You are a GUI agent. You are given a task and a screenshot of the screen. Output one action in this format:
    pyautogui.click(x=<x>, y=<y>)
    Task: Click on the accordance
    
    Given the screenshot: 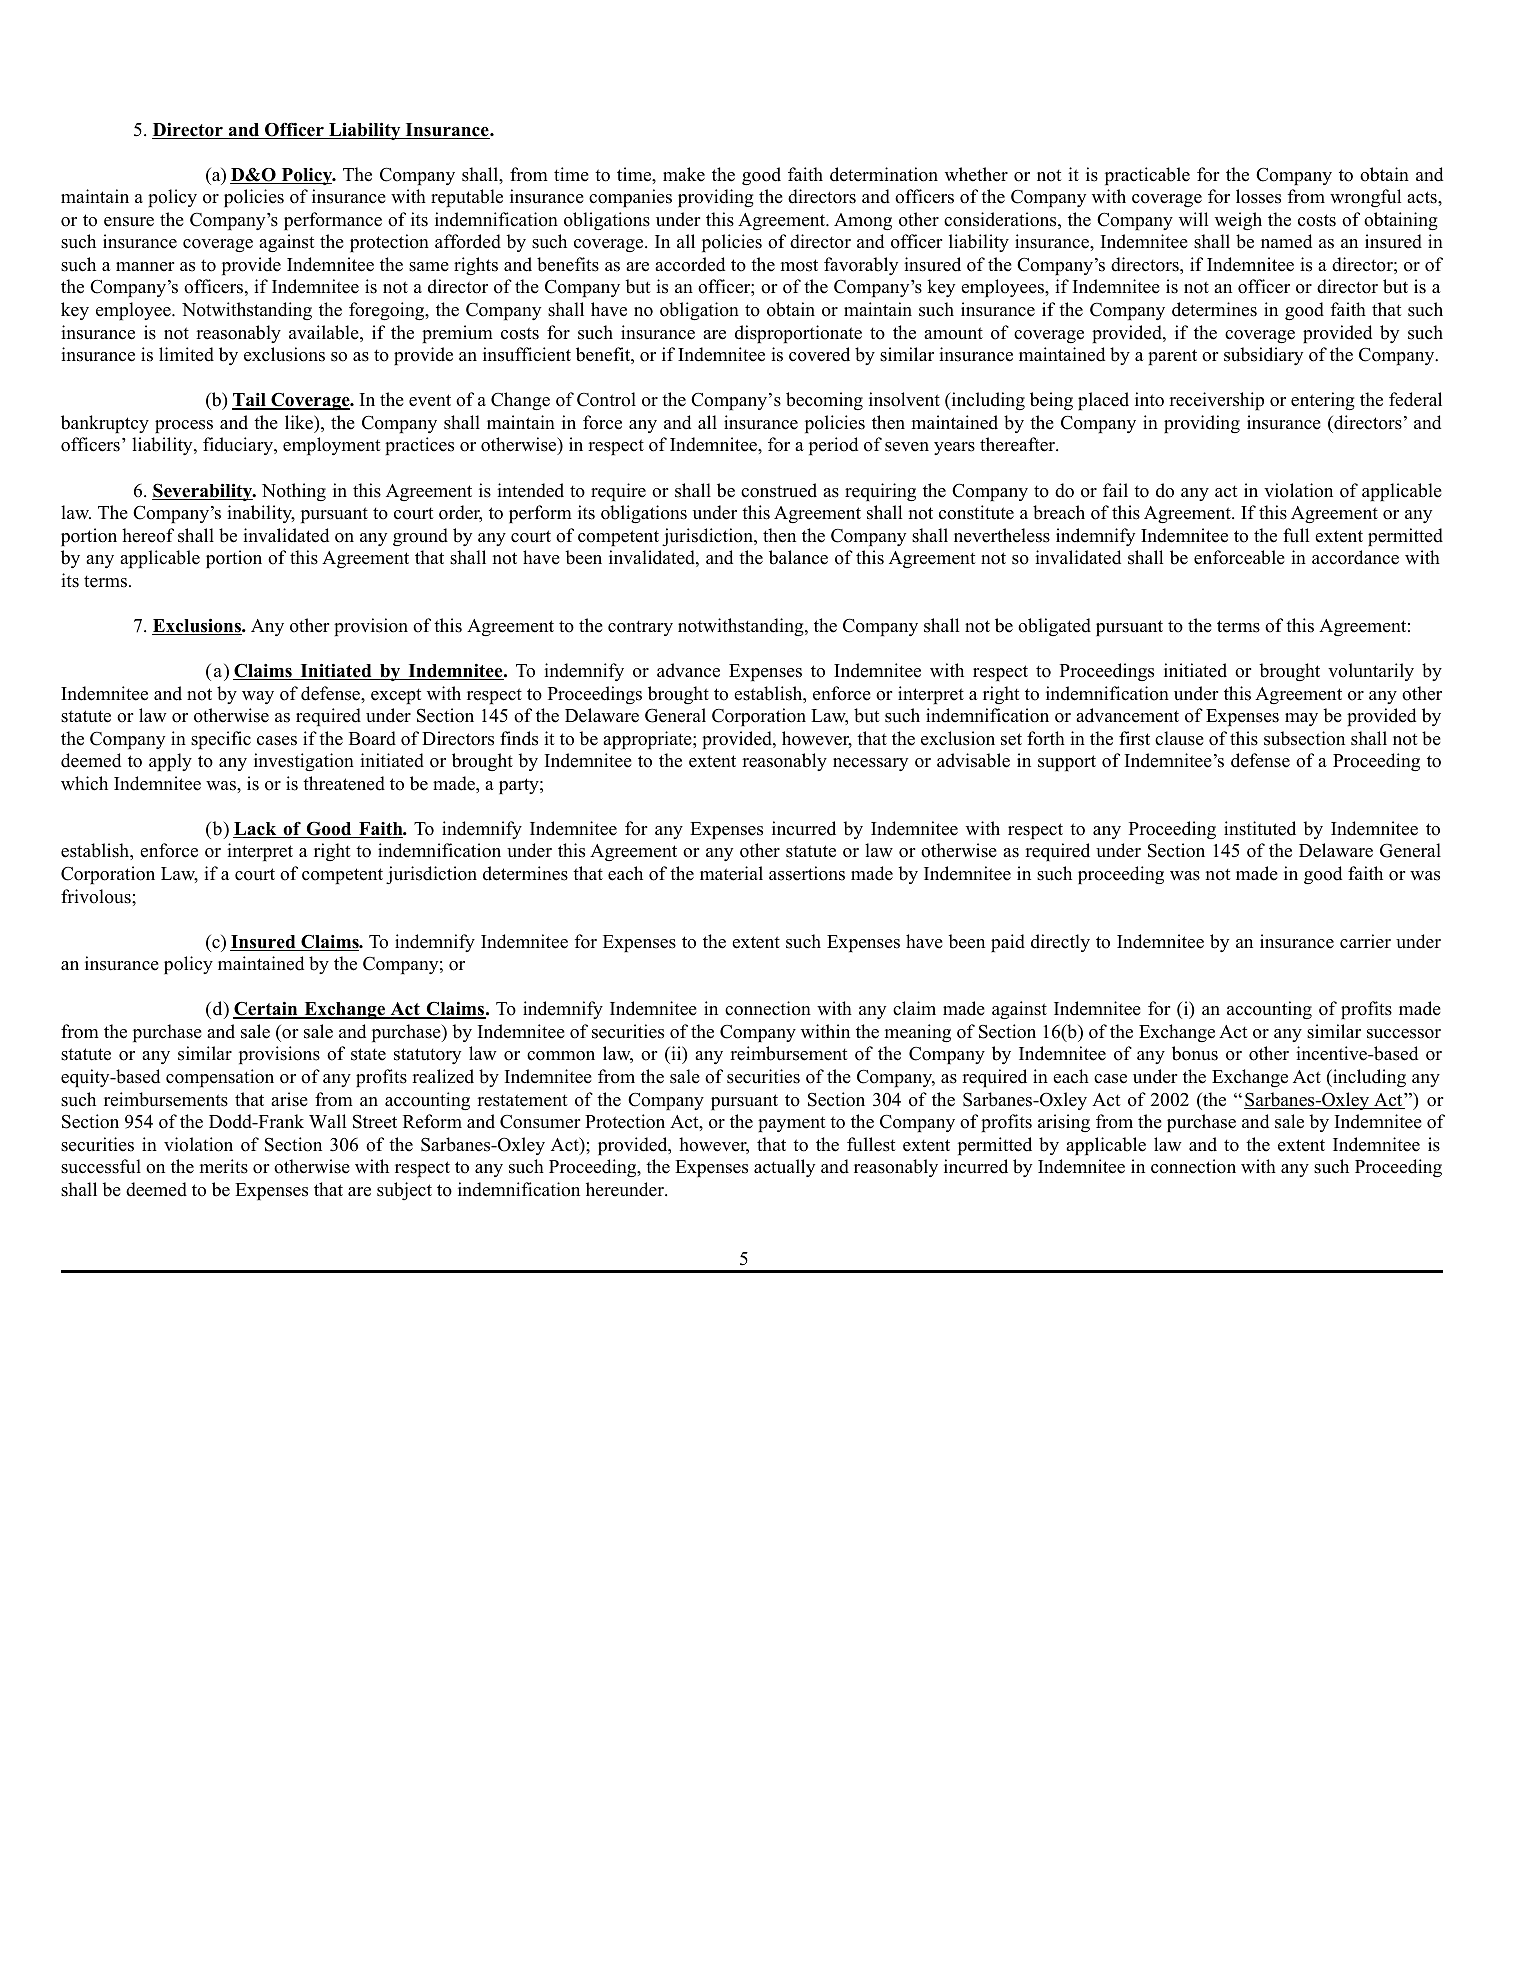 What is the action you would take?
    pyautogui.click(x=1355, y=557)
